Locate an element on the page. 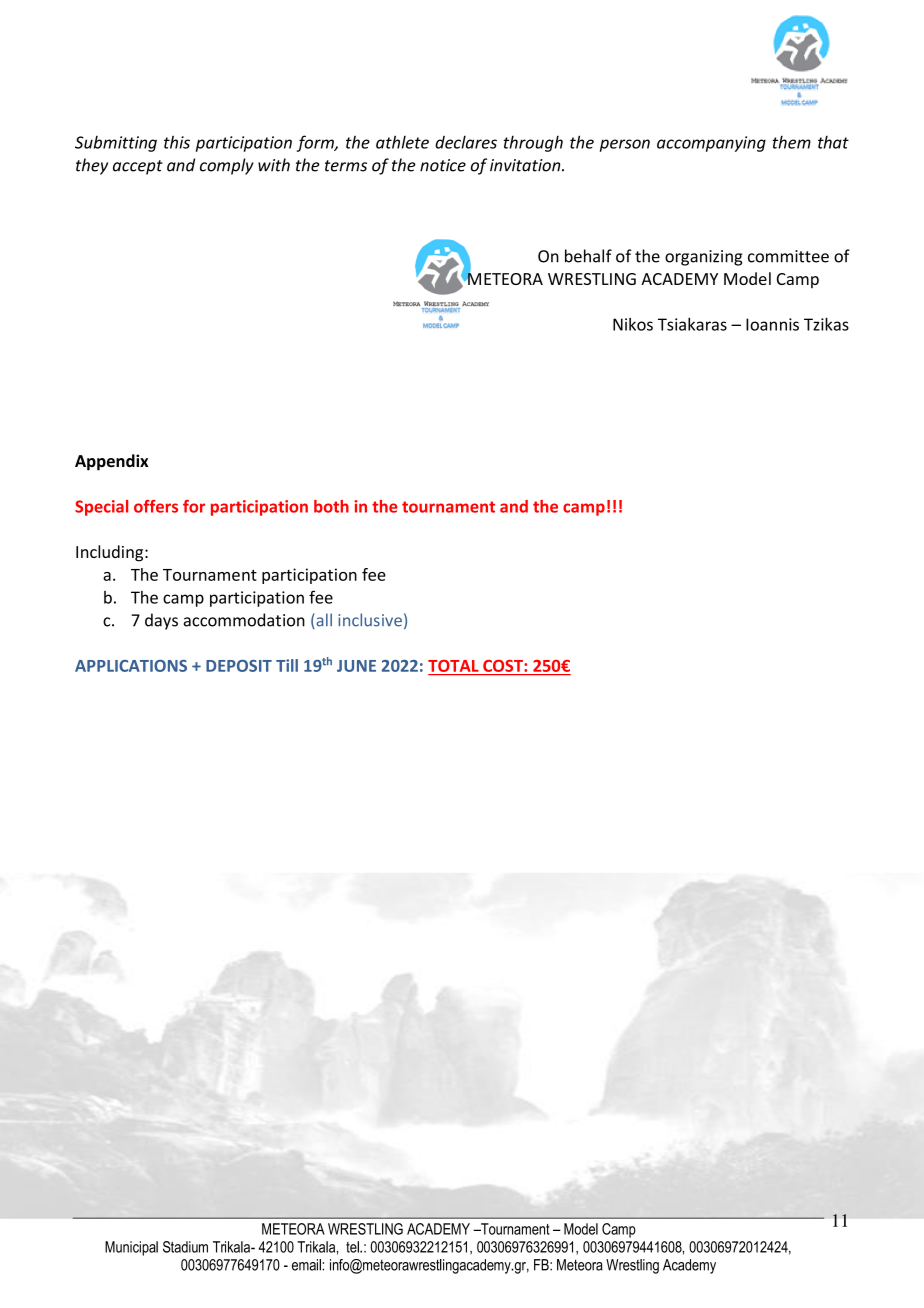  accompanying is located at coordinates (711, 144).
